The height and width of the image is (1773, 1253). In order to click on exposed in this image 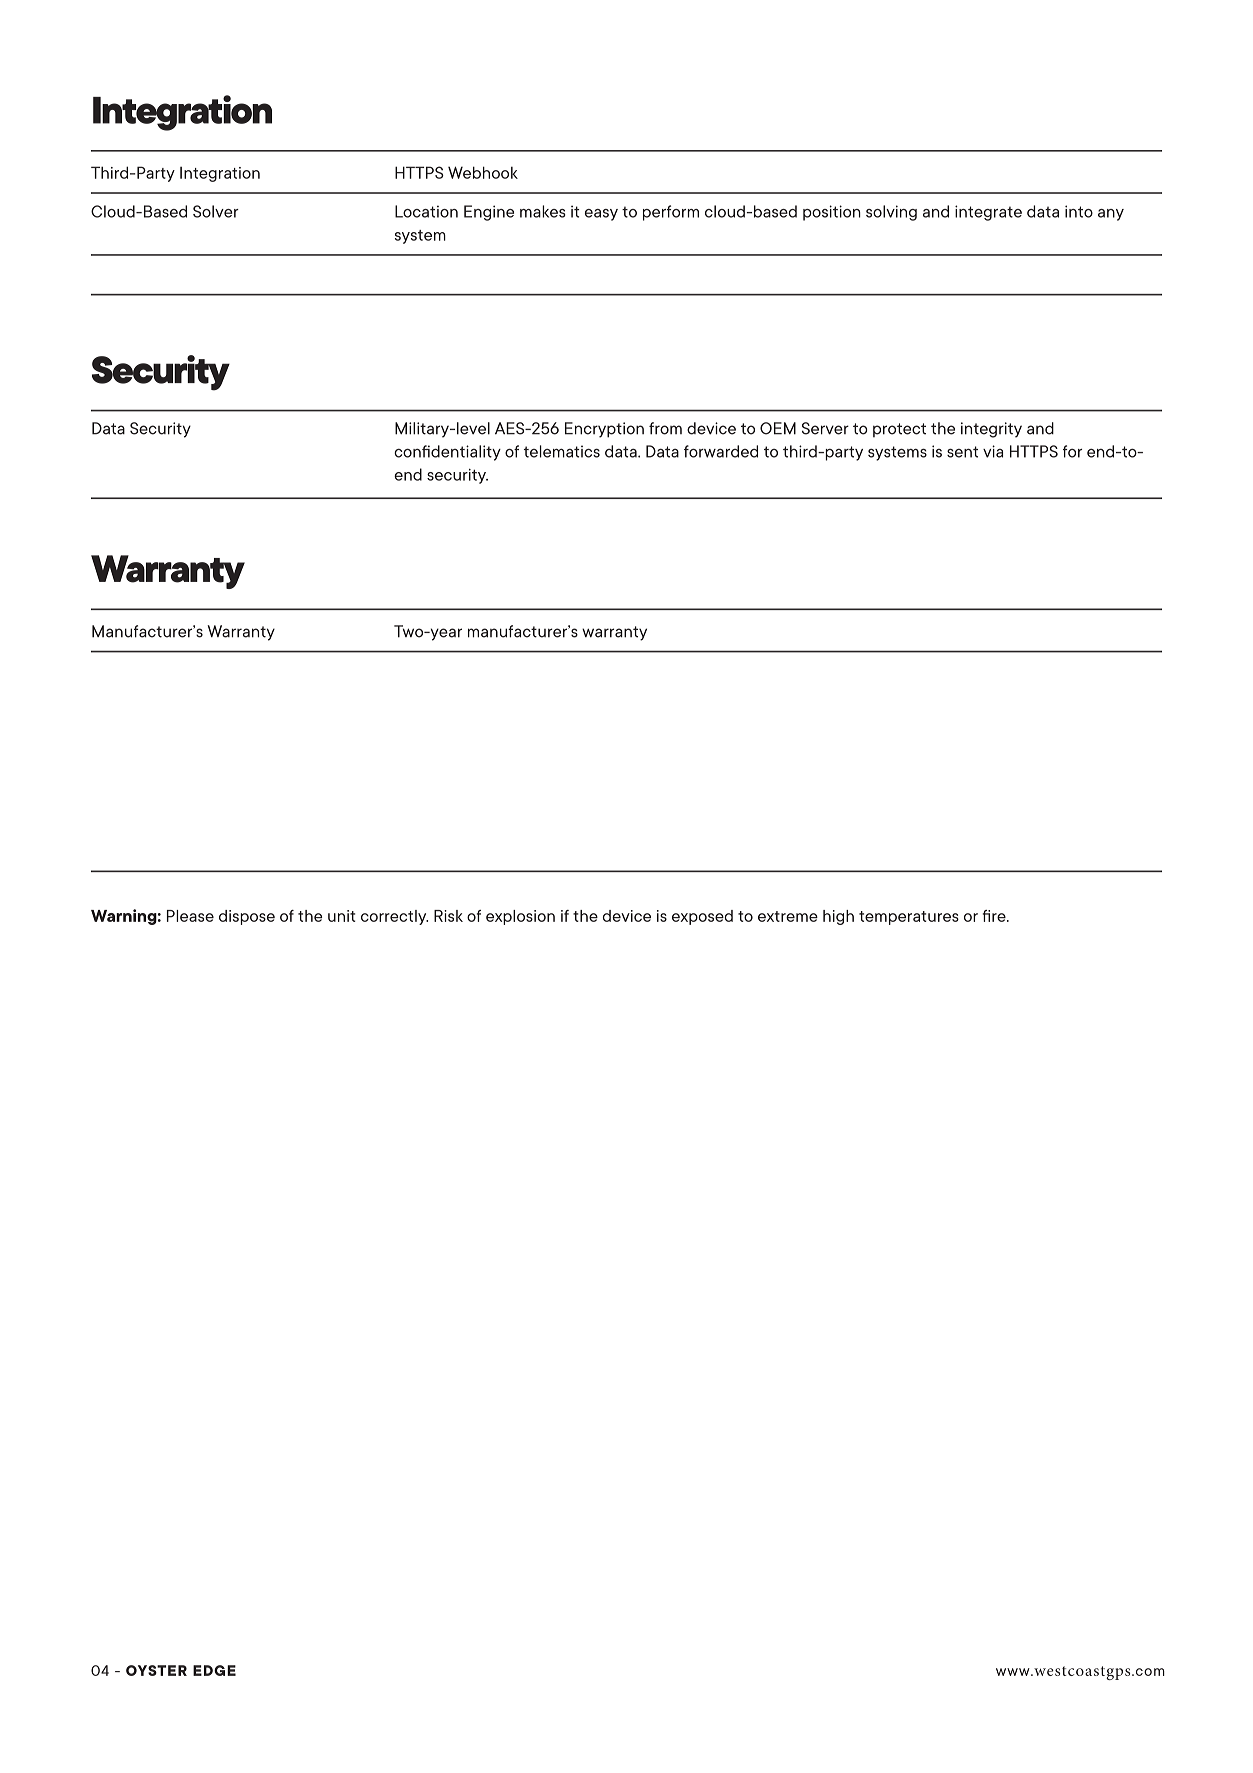, I will do `click(702, 917)`.
